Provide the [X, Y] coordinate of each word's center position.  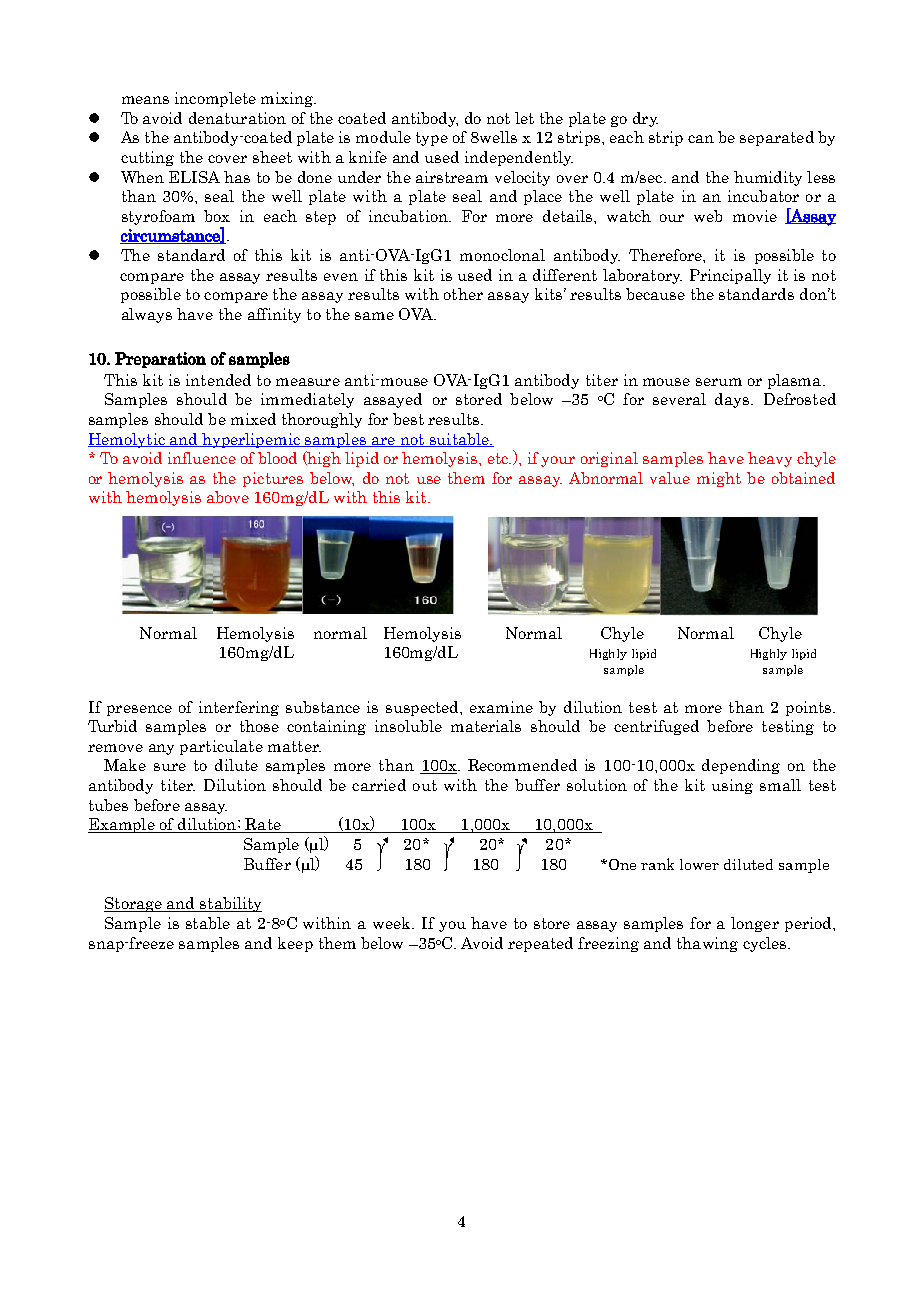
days [733, 400]
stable [208, 923]
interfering [239, 708]
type [432, 139]
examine [501, 707]
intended [218, 380]
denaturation [237, 118]
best [408, 419]
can [701, 139]
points [810, 708]
